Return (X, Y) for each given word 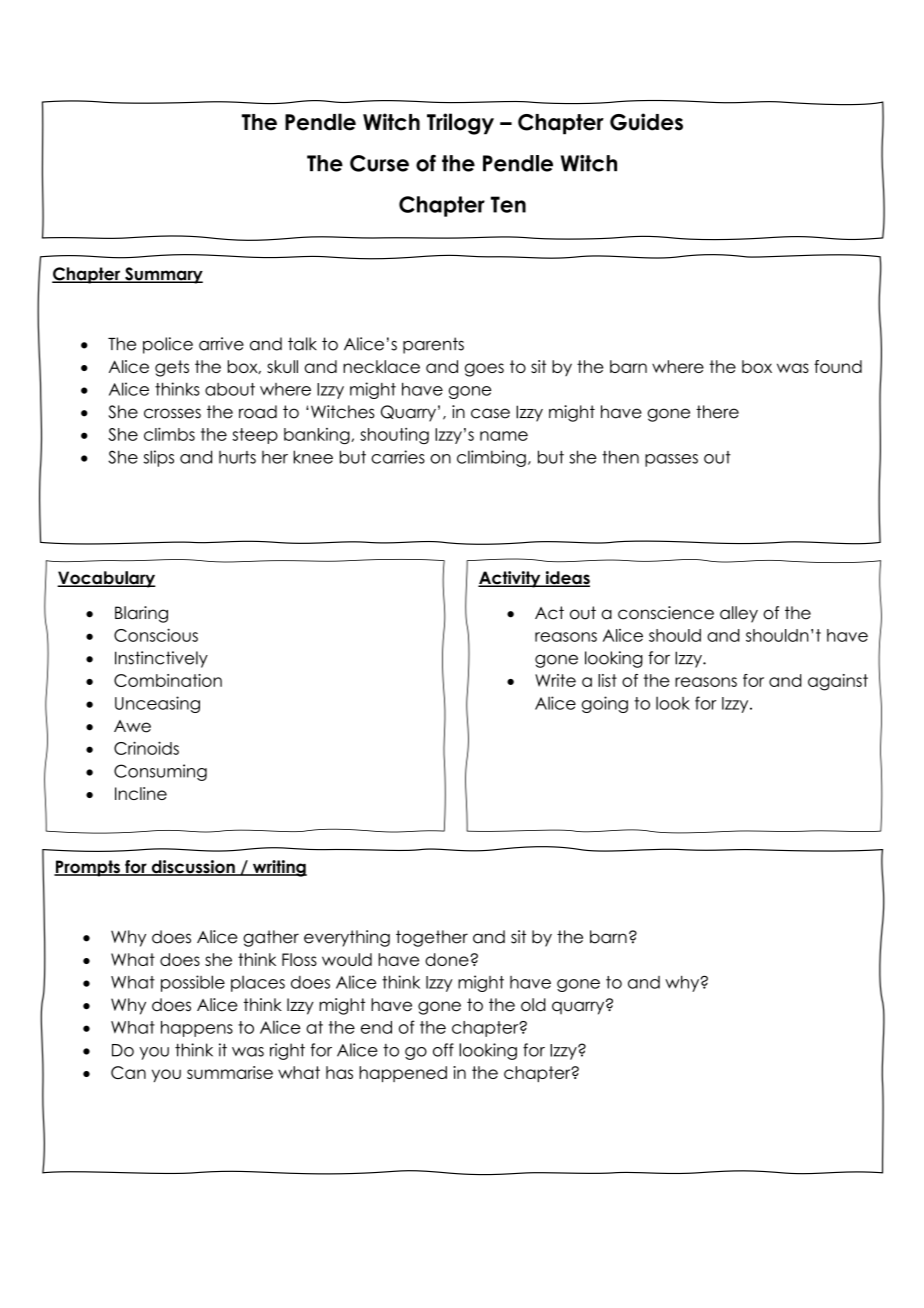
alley (739, 614)
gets (172, 368)
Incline (141, 793)
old (533, 1005)
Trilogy (460, 124)
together (432, 938)
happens (197, 1029)
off (443, 1050)
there (717, 412)
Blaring (141, 614)
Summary (163, 275)
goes (484, 370)
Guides (646, 122)
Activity (510, 579)
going (605, 704)
